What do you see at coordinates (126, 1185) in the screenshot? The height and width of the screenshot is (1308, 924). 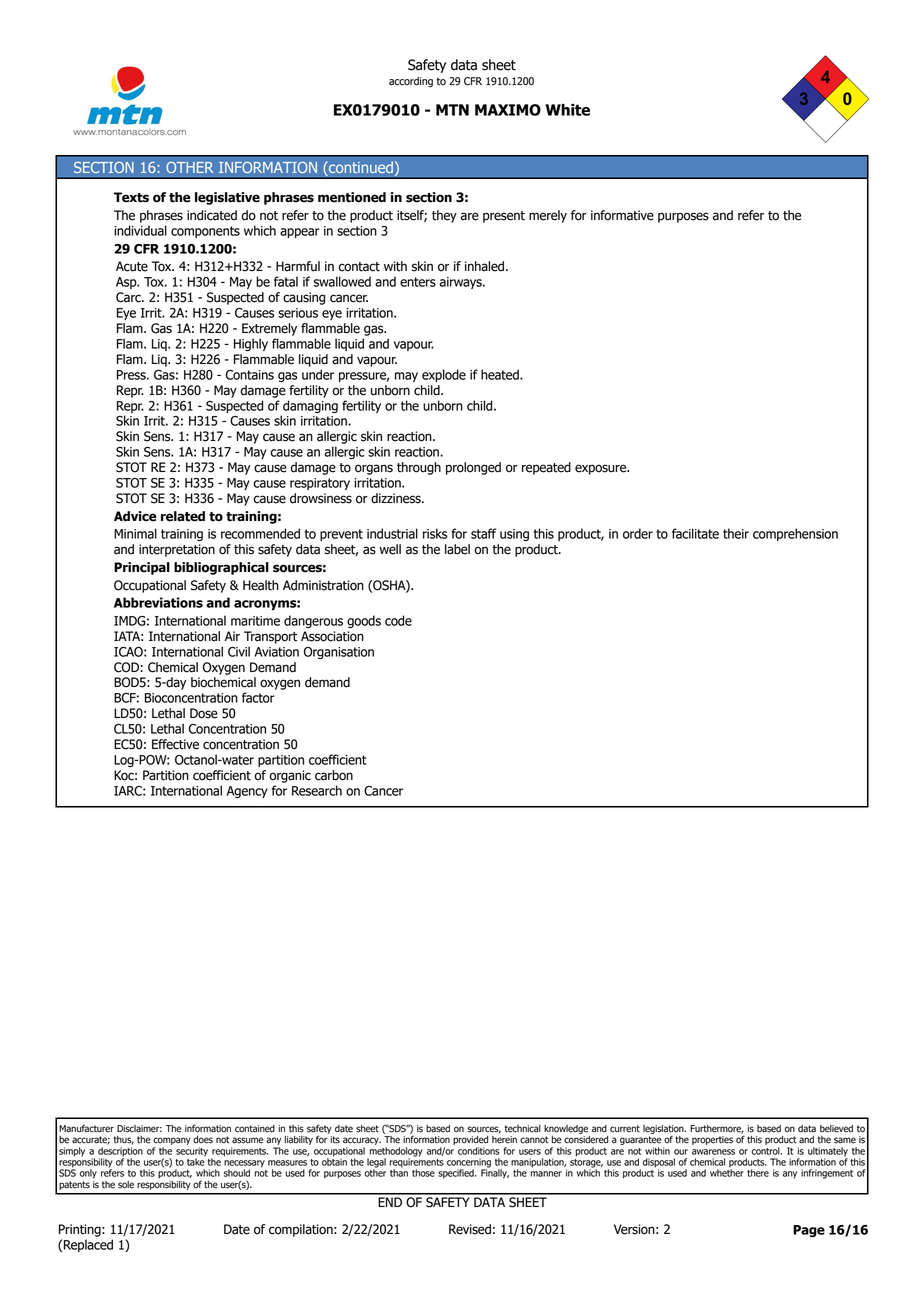 I see `sole` at bounding box center [126, 1185].
